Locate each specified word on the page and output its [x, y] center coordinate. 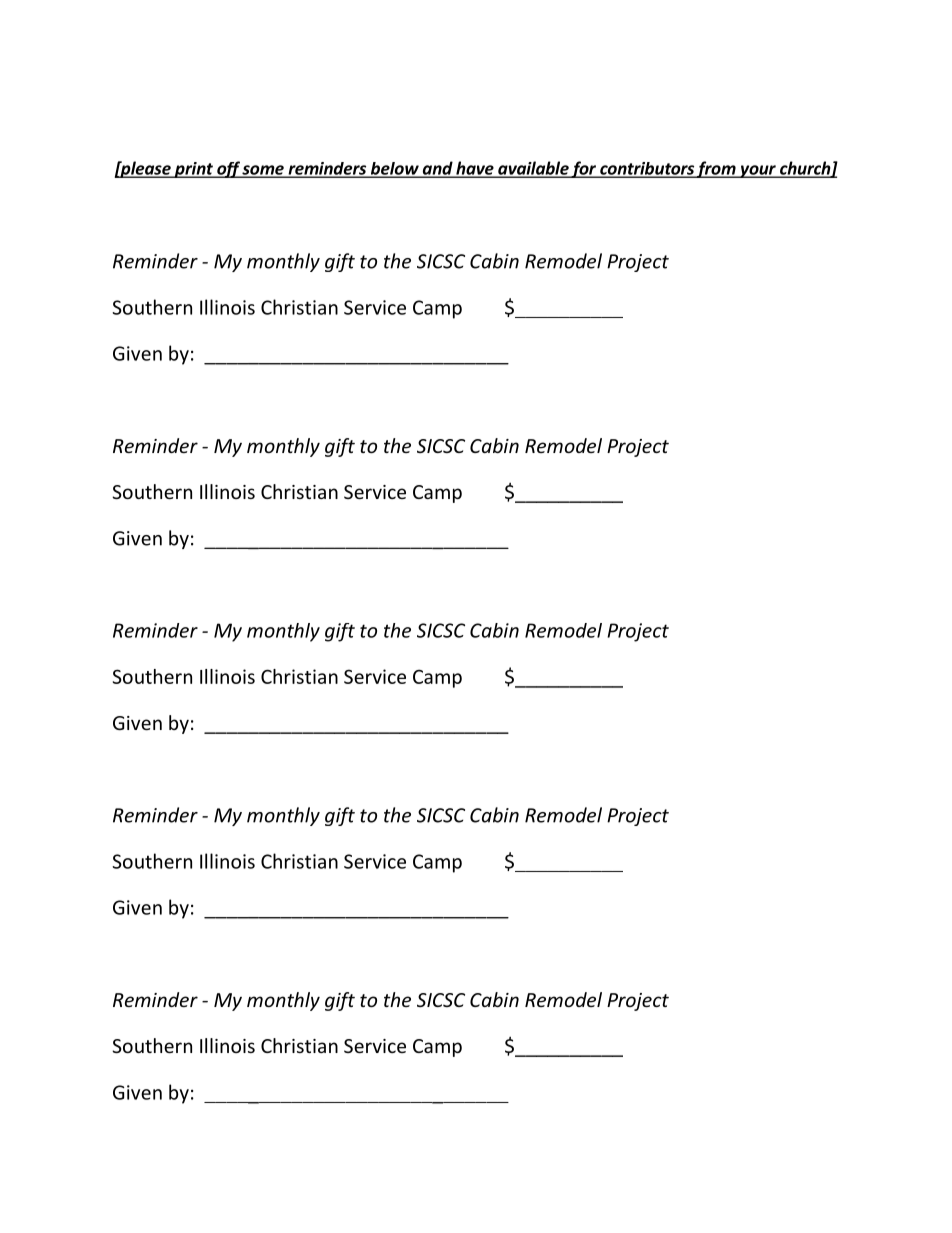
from [716, 169]
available [533, 169]
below [394, 169]
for [584, 169]
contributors [647, 169]
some [263, 171]
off [228, 169]
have [475, 169]
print [193, 170]
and [437, 169]
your [758, 171]
